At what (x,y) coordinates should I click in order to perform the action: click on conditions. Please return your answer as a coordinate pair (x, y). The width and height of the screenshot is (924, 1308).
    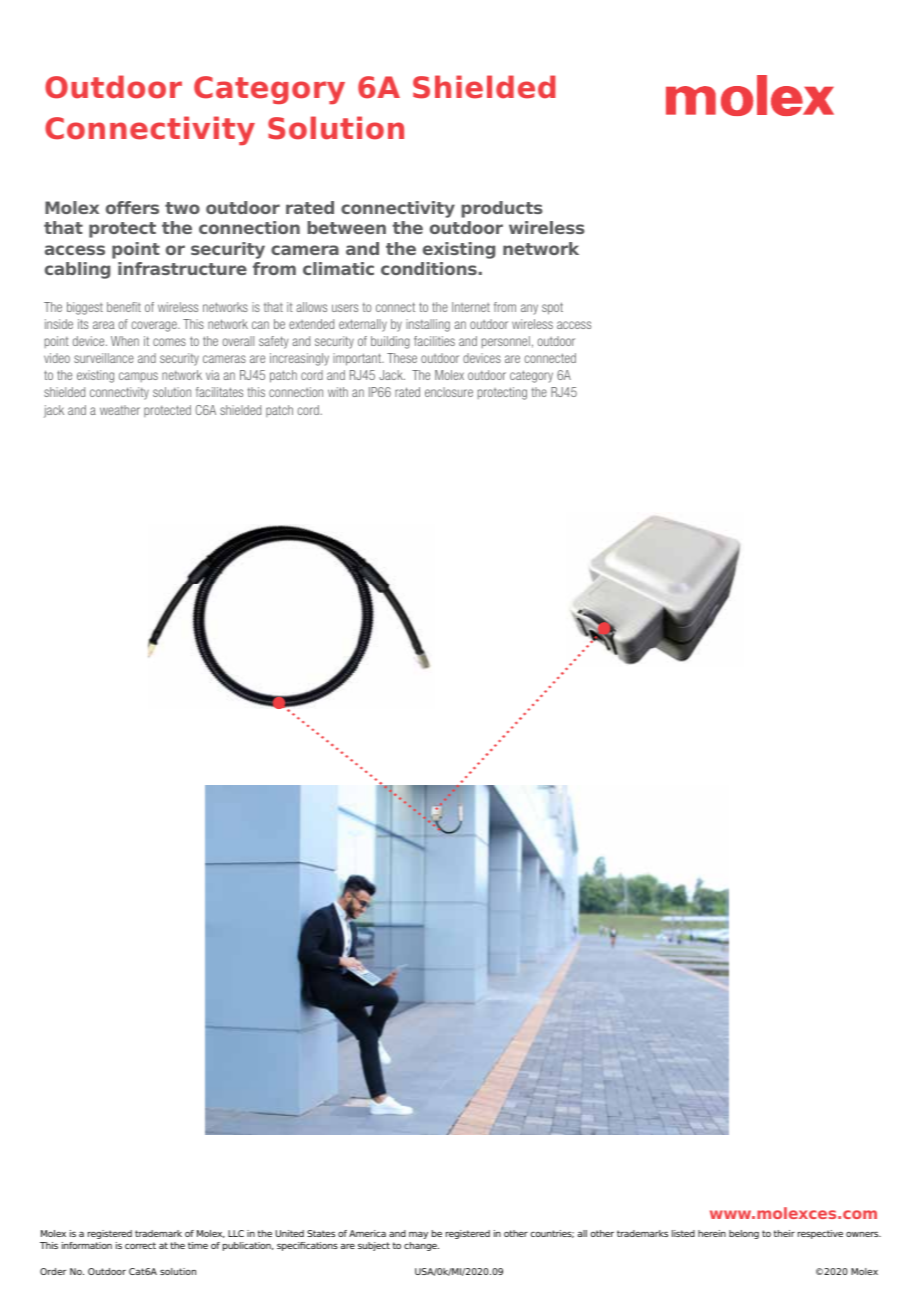
    Looking at the image, I should click on (429, 268).
